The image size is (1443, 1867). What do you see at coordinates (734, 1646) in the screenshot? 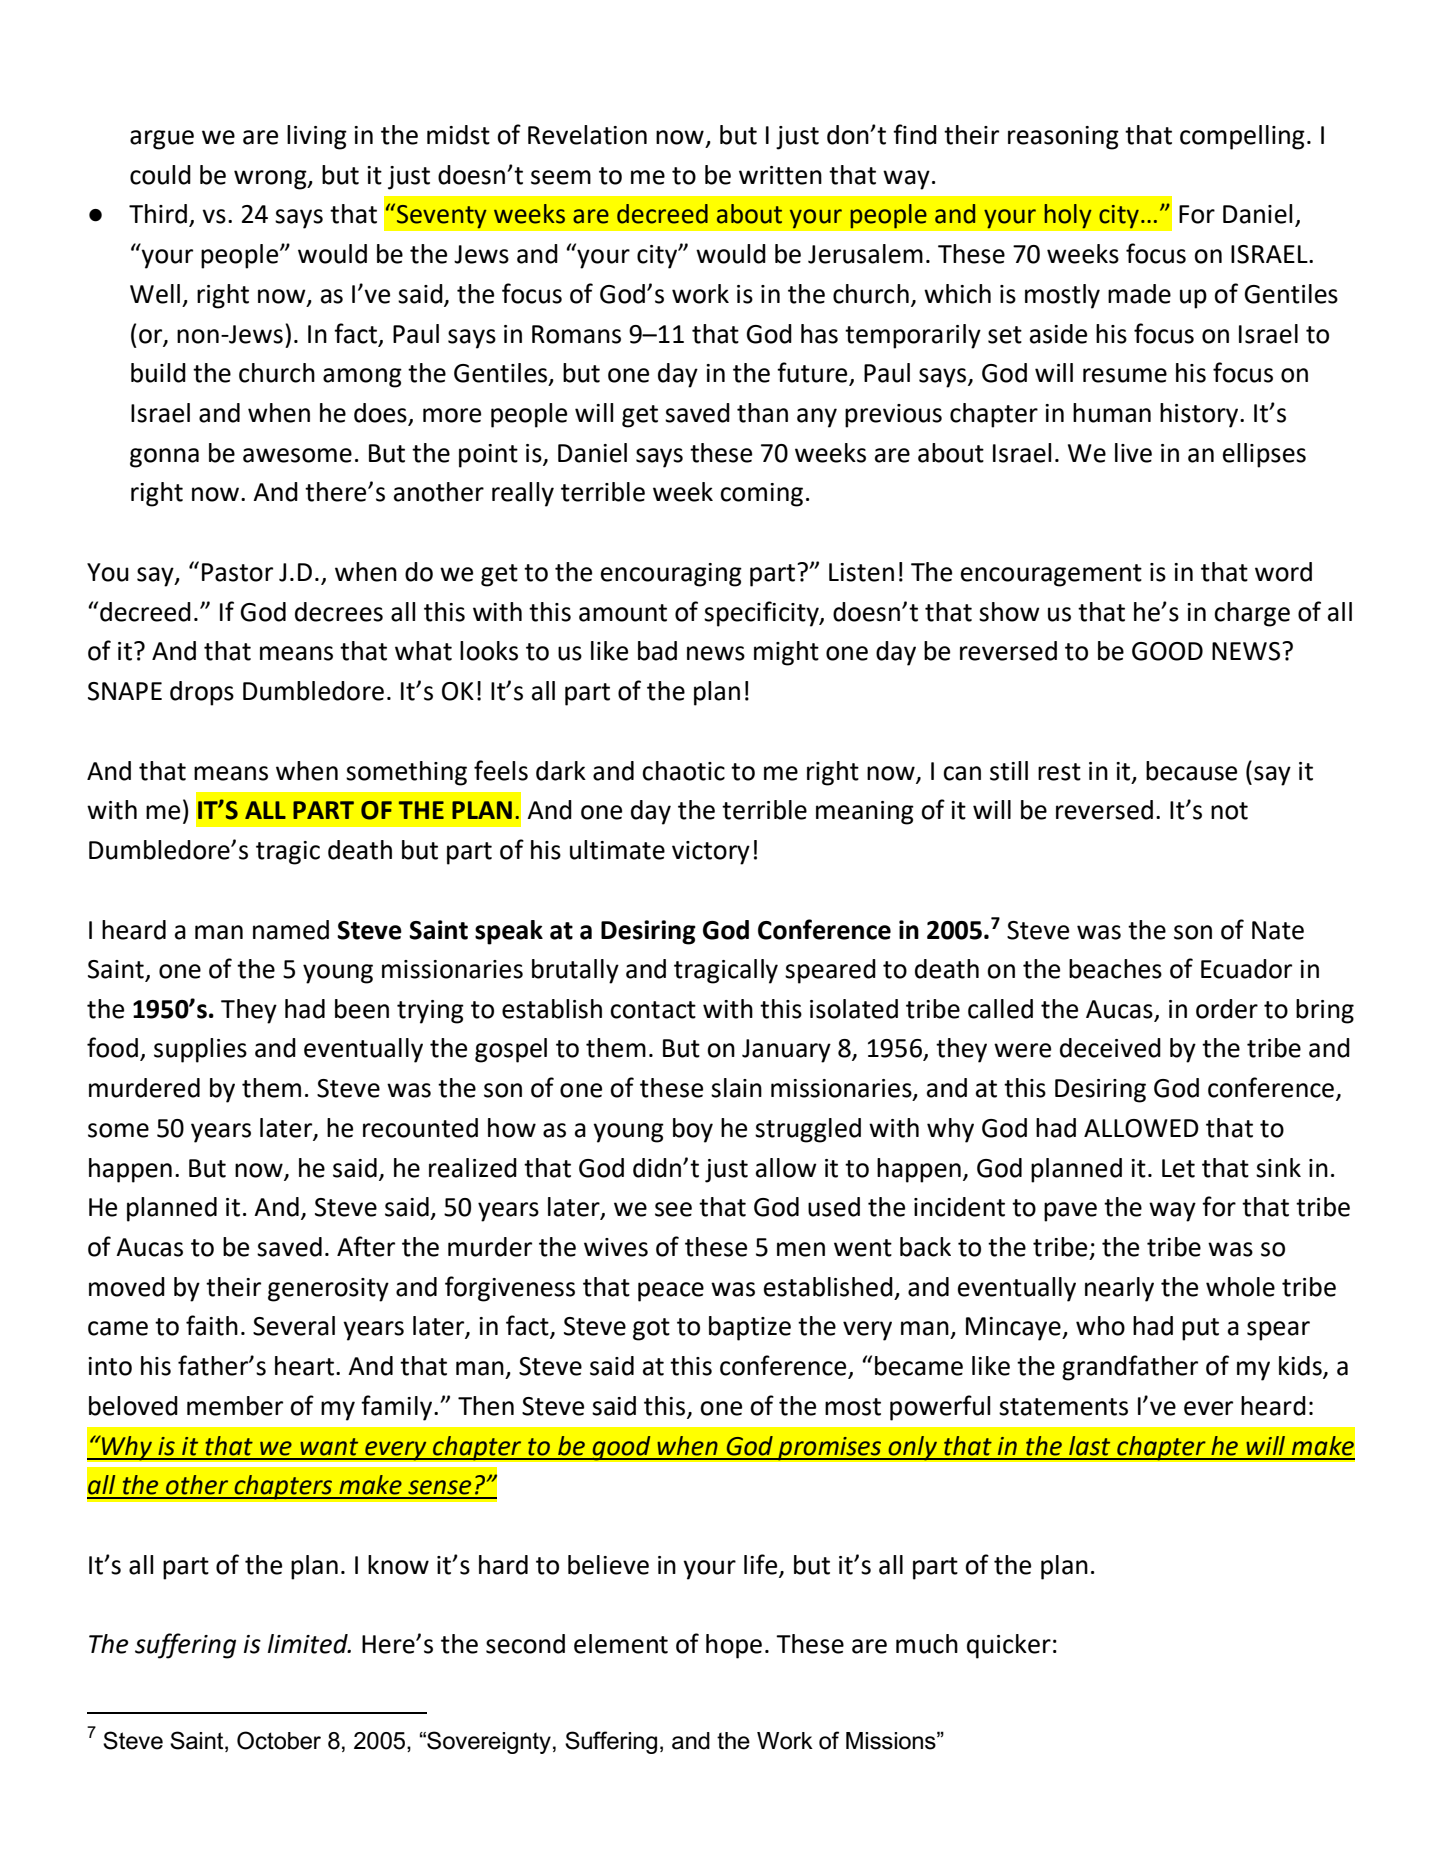
I see `hope` at bounding box center [734, 1646].
